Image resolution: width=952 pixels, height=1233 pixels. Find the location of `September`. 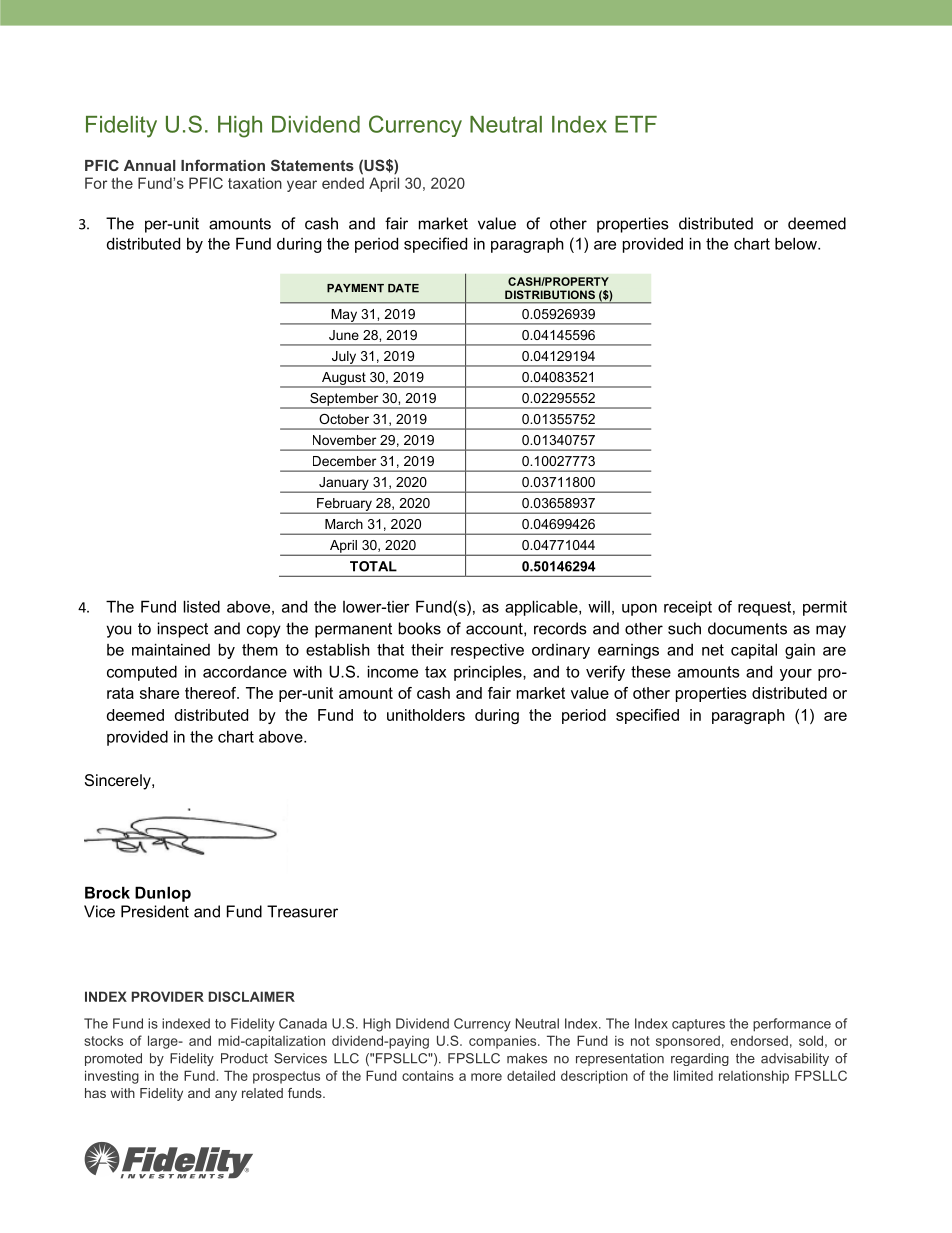

September is located at coordinates (344, 400).
